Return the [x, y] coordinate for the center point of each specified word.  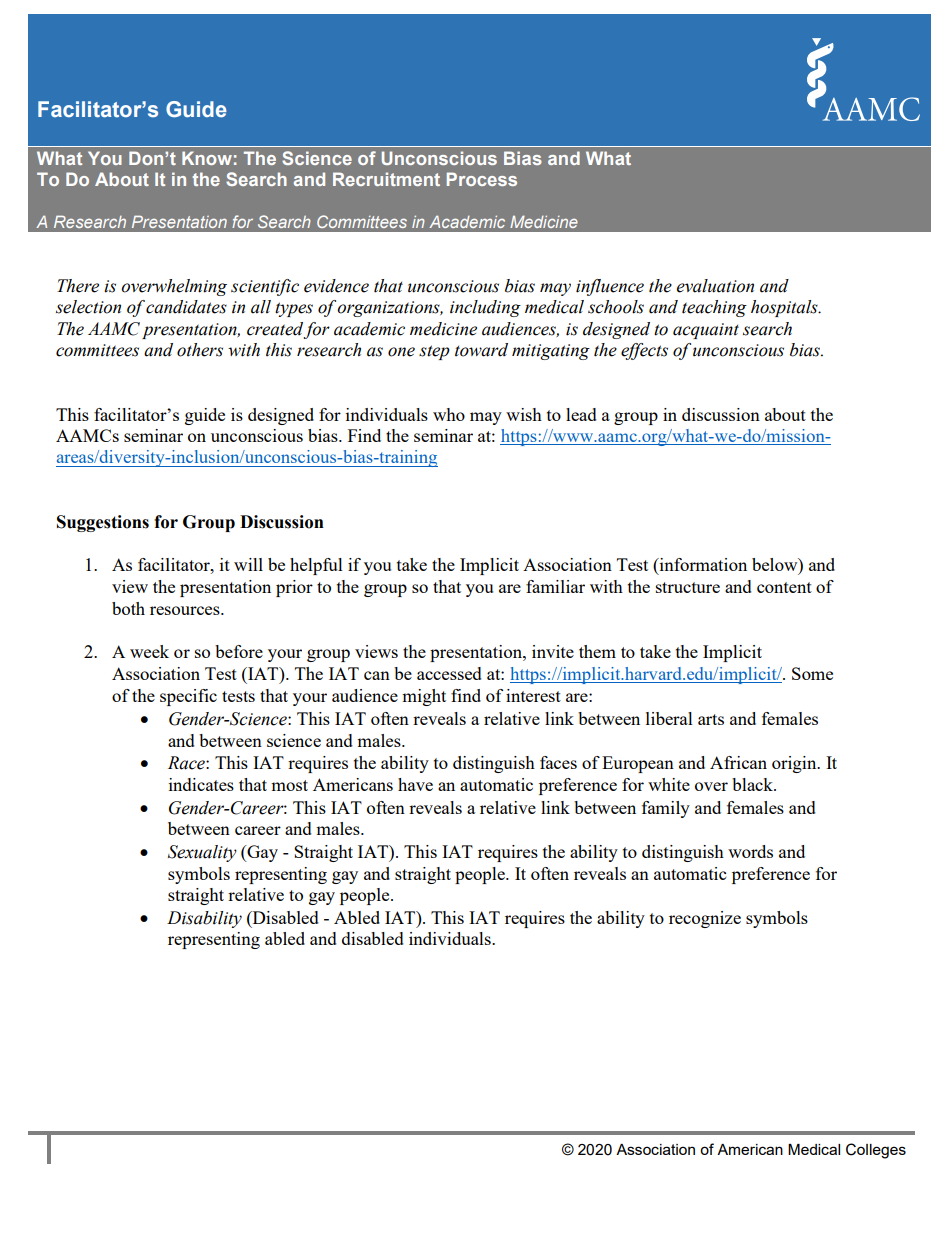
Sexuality [202, 853]
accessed [449, 673]
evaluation [715, 286]
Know [207, 158]
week [149, 651]
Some [812, 673]
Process [482, 179]
